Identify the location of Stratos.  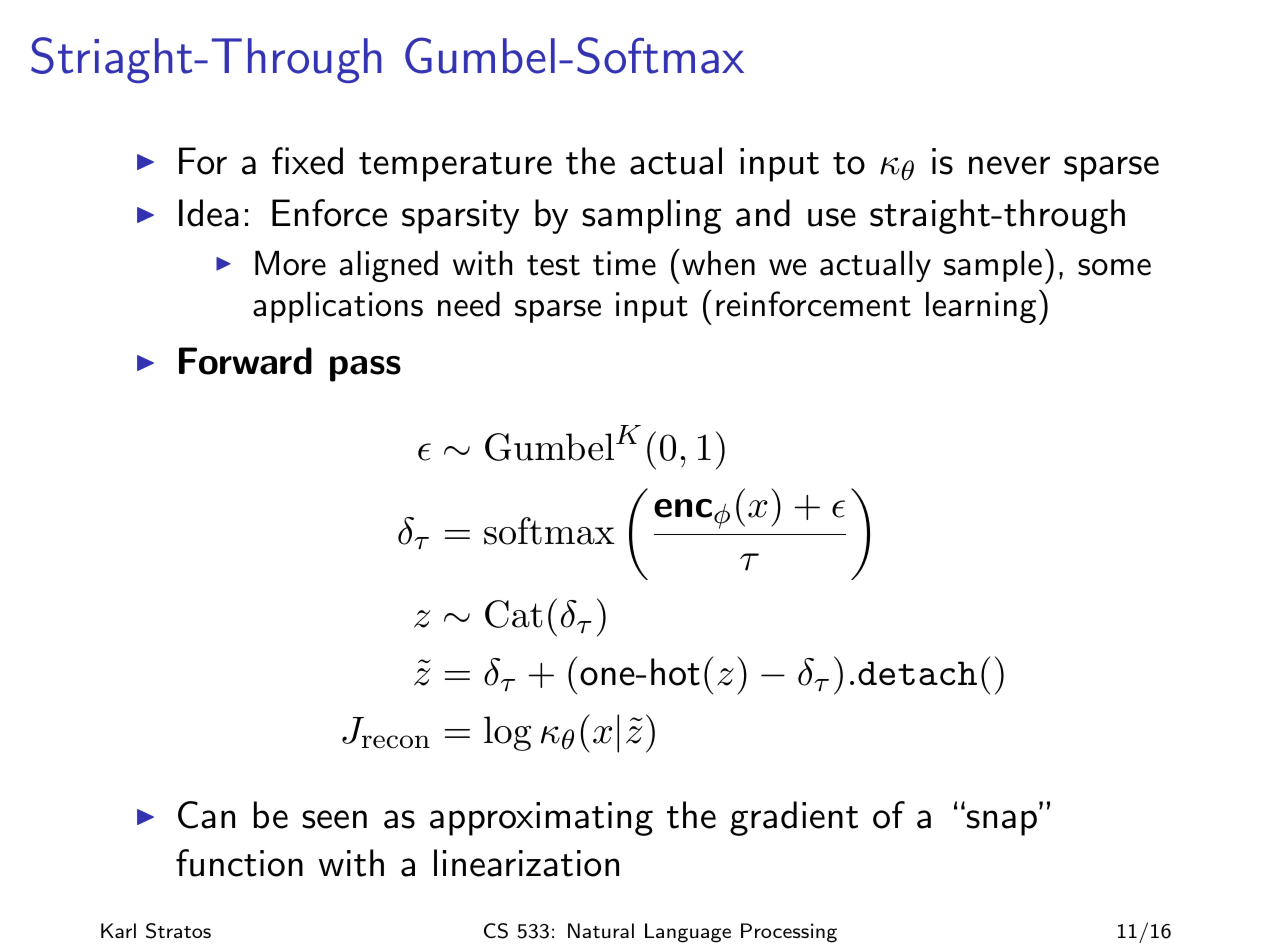
(178, 931).
